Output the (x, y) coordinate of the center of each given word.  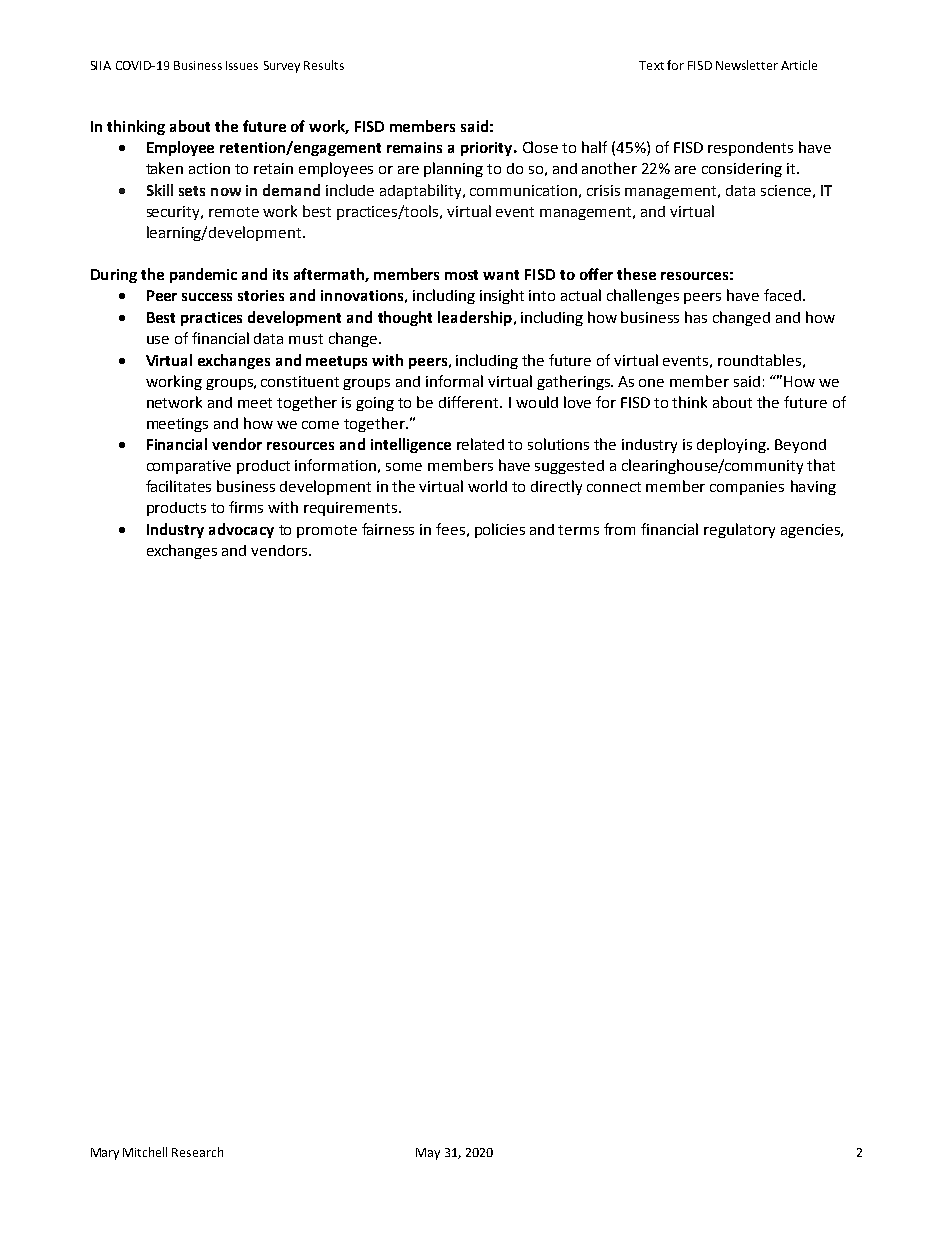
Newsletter (747, 65)
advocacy (241, 530)
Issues (242, 65)
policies (500, 530)
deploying (732, 445)
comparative (189, 467)
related (480, 444)
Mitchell (145, 1152)
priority (488, 149)
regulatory (739, 530)
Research (197, 1152)
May (428, 1154)
